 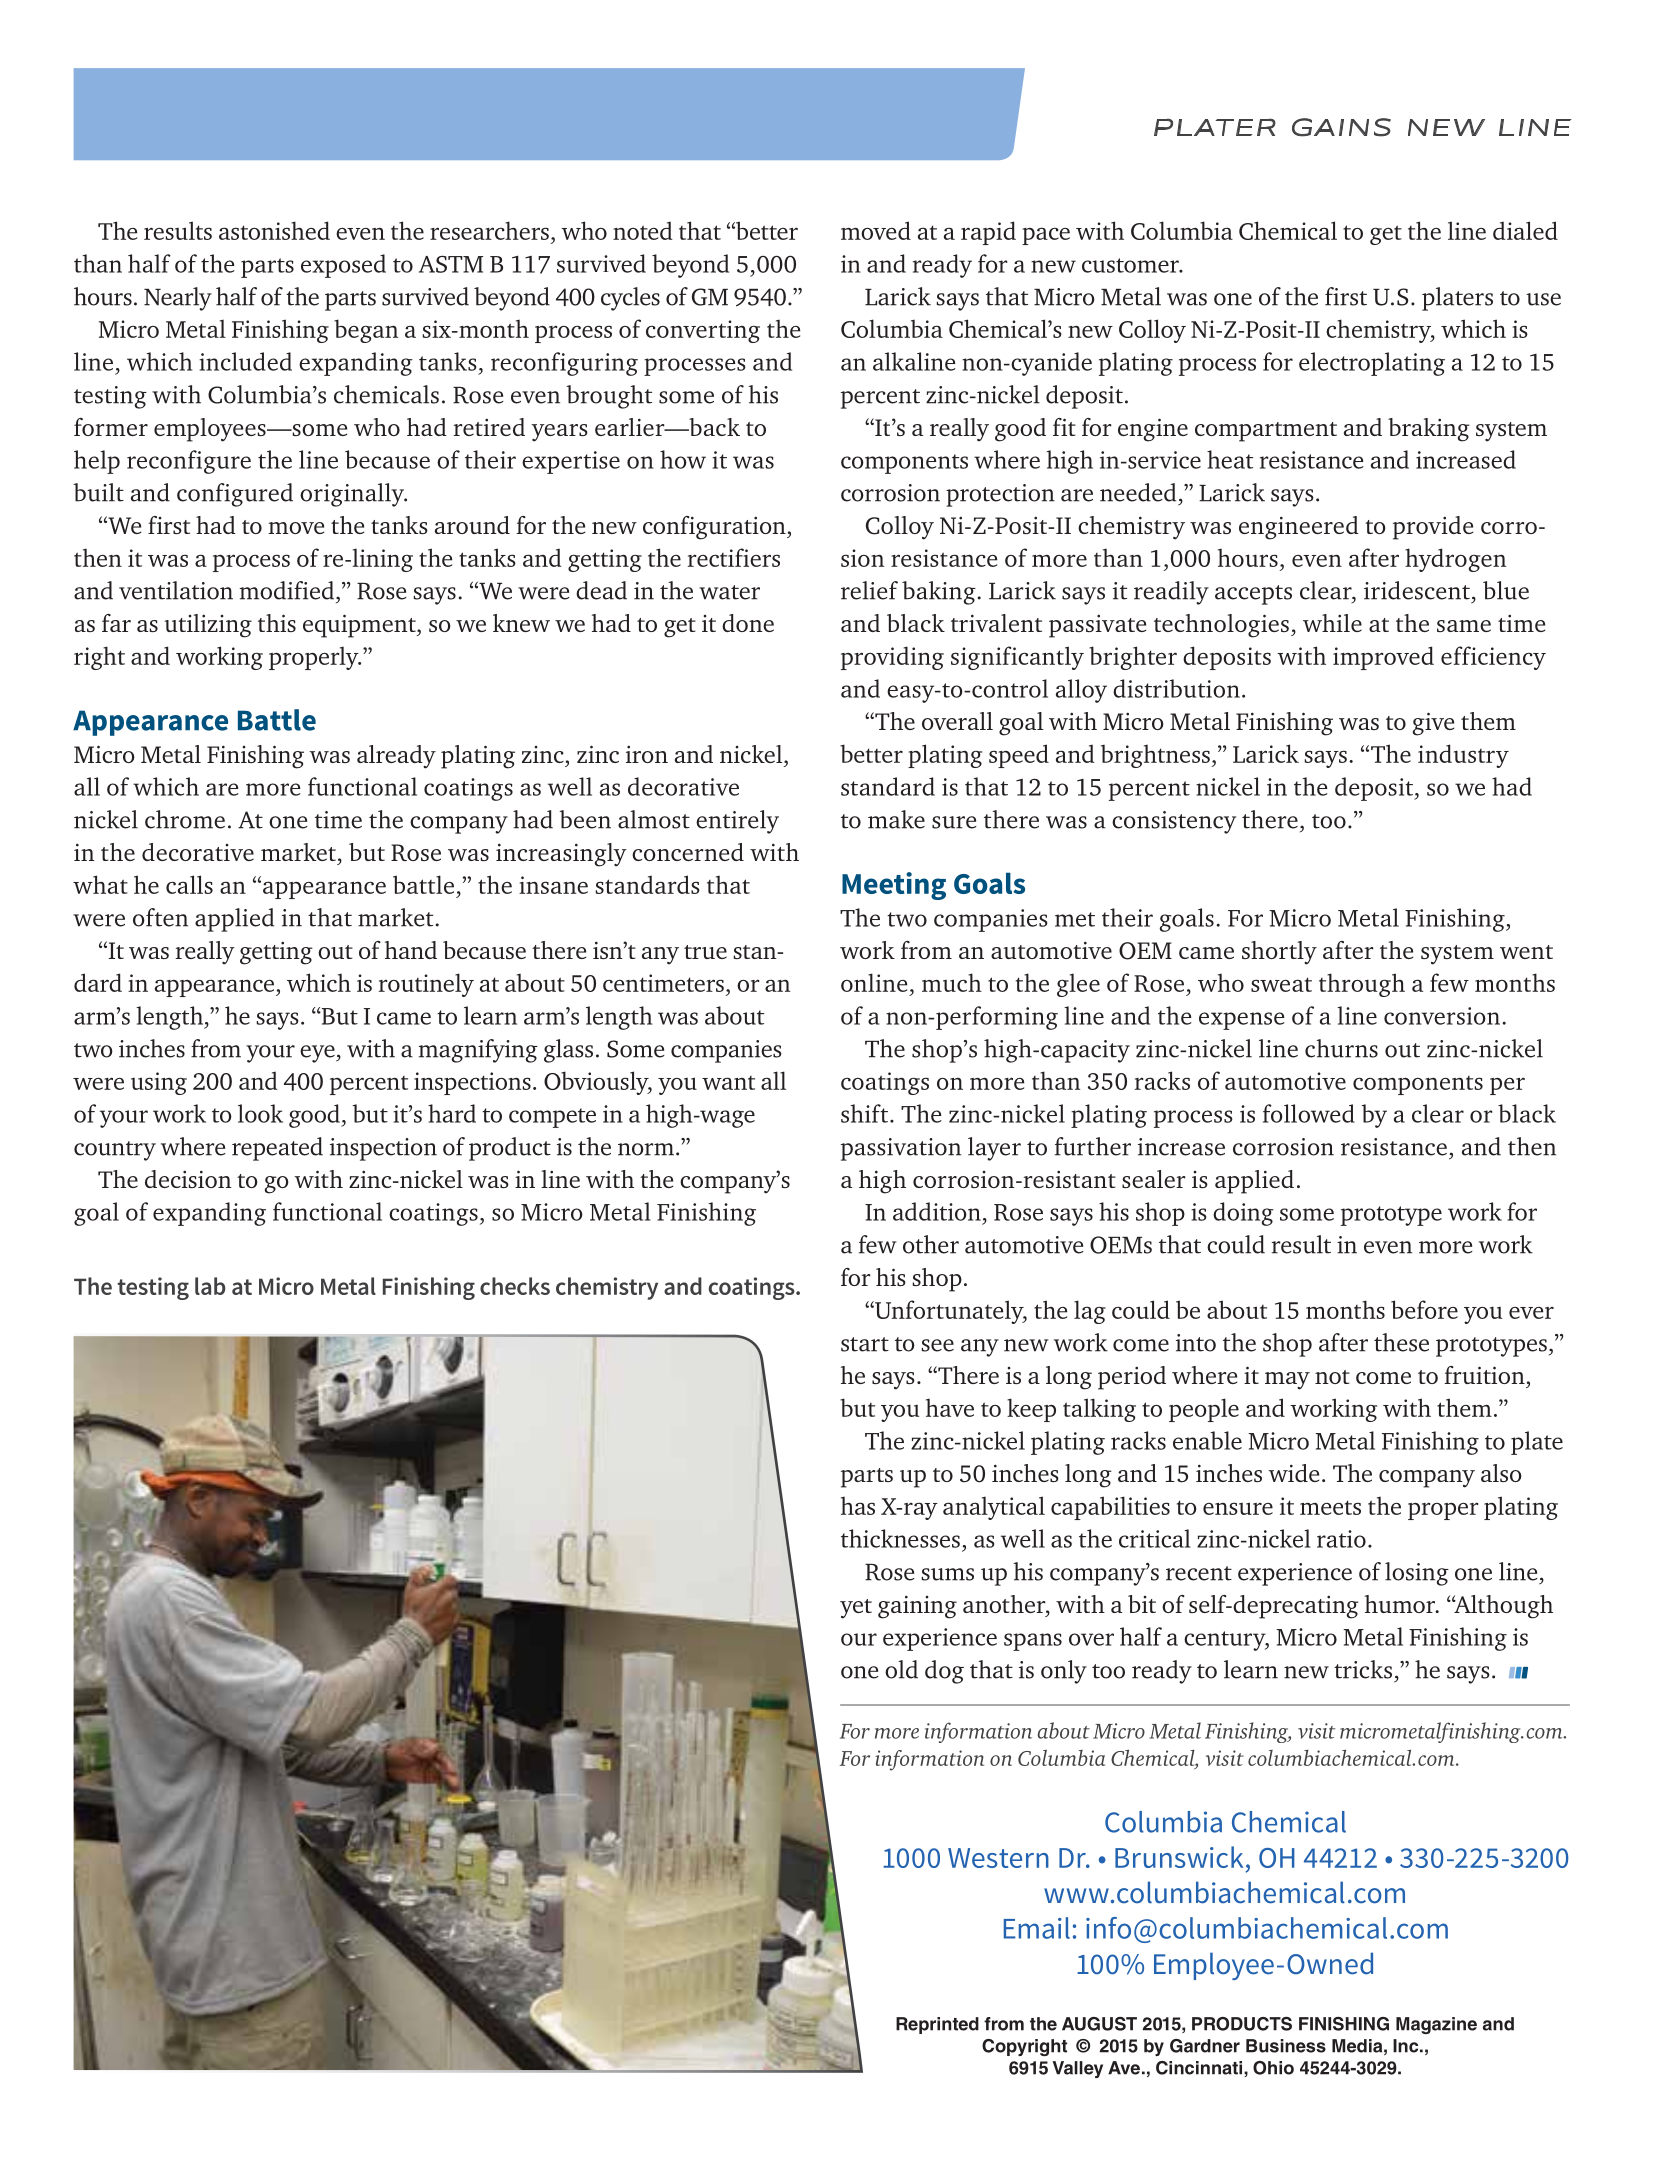 I want to click on followed, so click(x=1309, y=1113).
